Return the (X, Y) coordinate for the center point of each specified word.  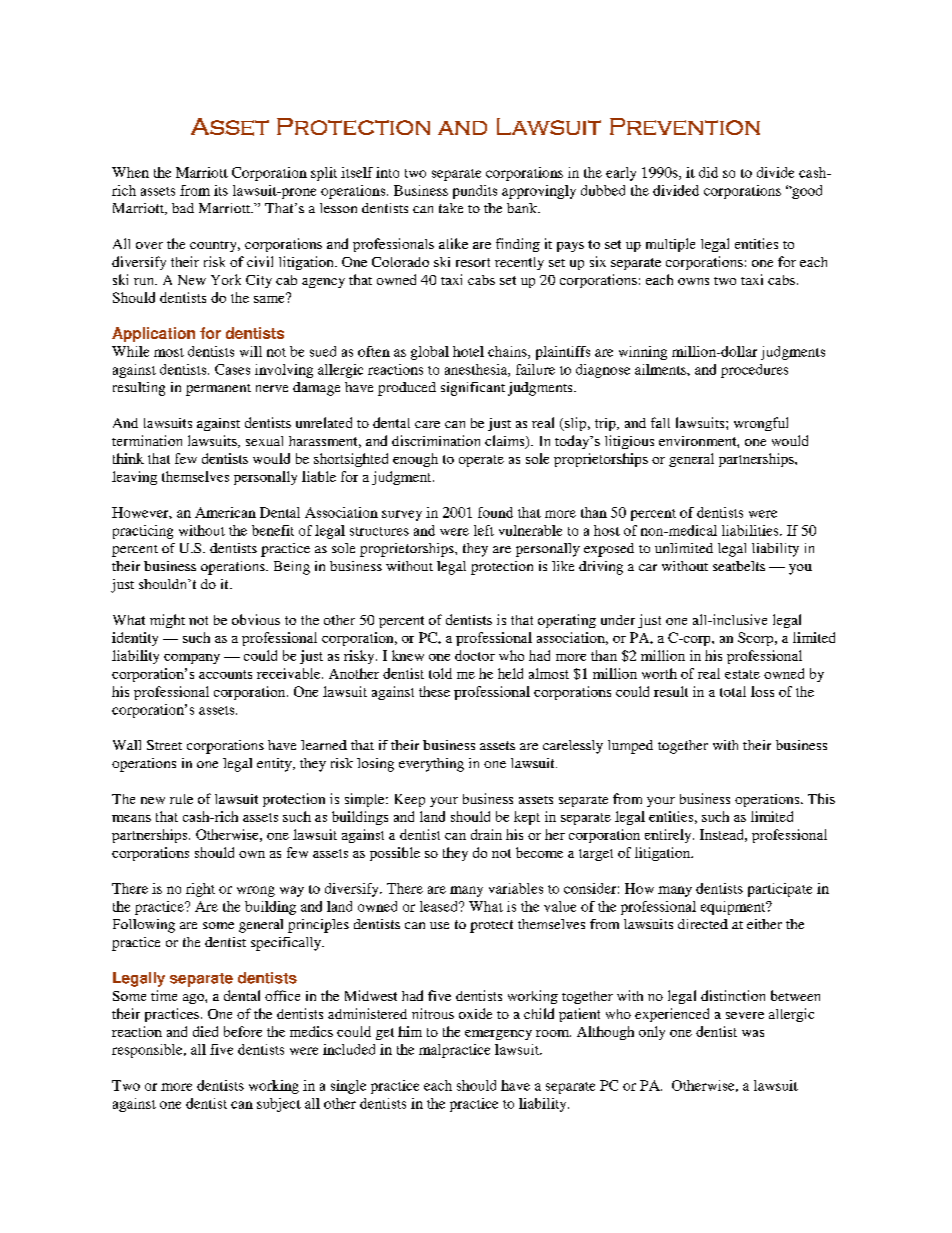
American (225, 512)
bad (183, 208)
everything (431, 765)
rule (181, 799)
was (753, 1033)
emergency (498, 1035)
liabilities (751, 530)
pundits (475, 192)
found (495, 512)
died (205, 1031)
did (708, 172)
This (821, 798)
